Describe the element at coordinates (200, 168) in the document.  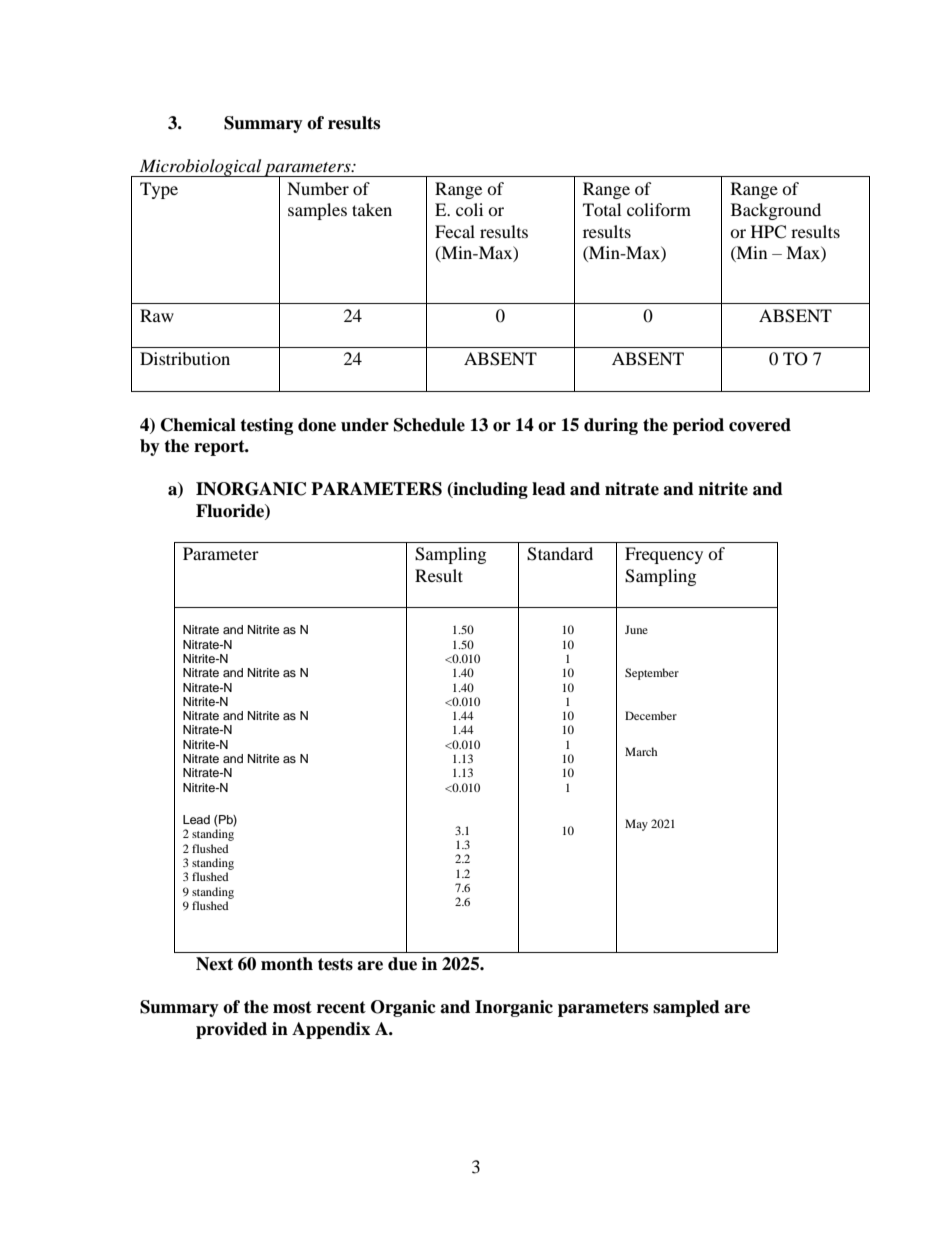
I see `Microbiological` at that location.
